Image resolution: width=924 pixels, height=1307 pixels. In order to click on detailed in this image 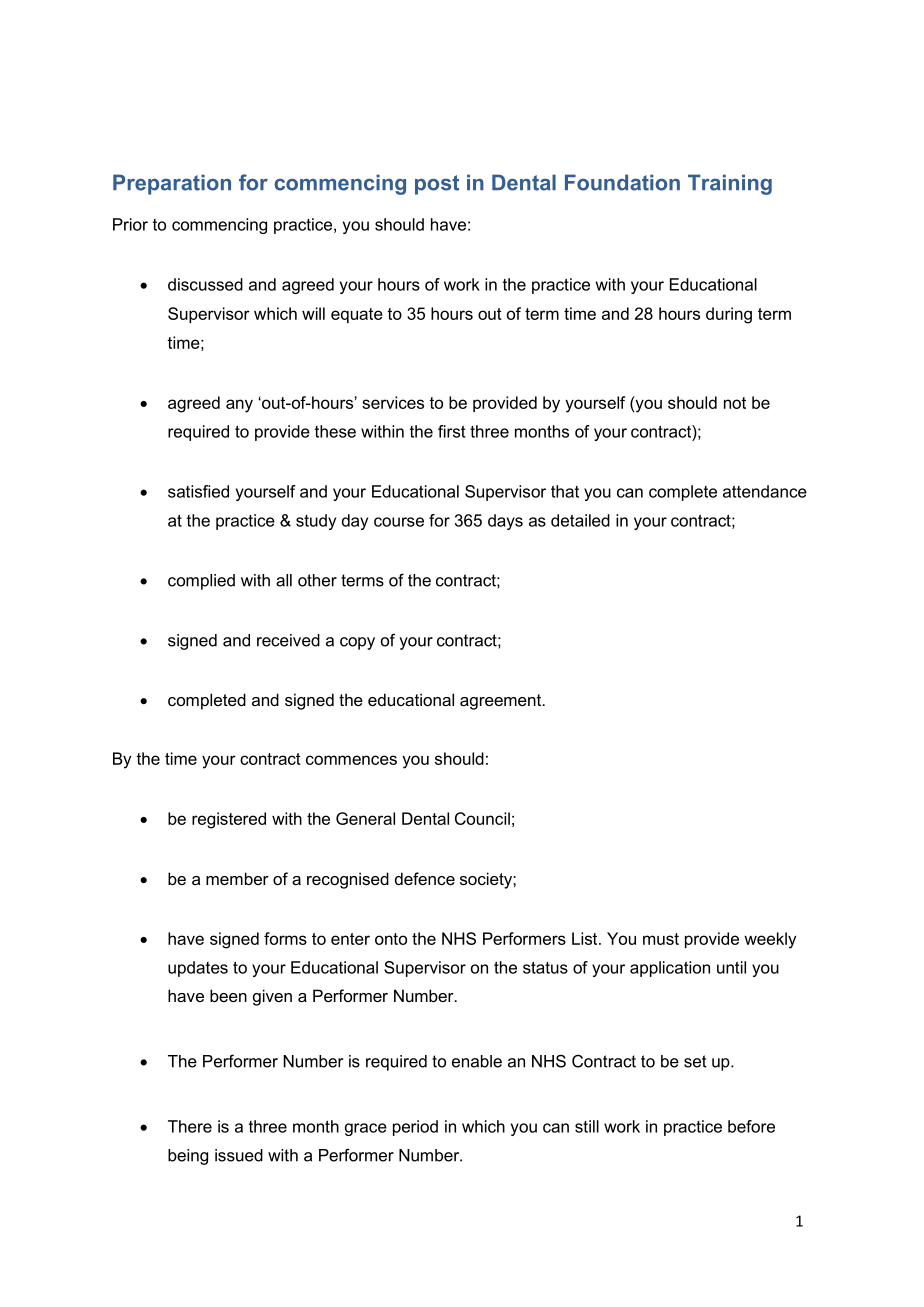, I will do `click(580, 520)`.
